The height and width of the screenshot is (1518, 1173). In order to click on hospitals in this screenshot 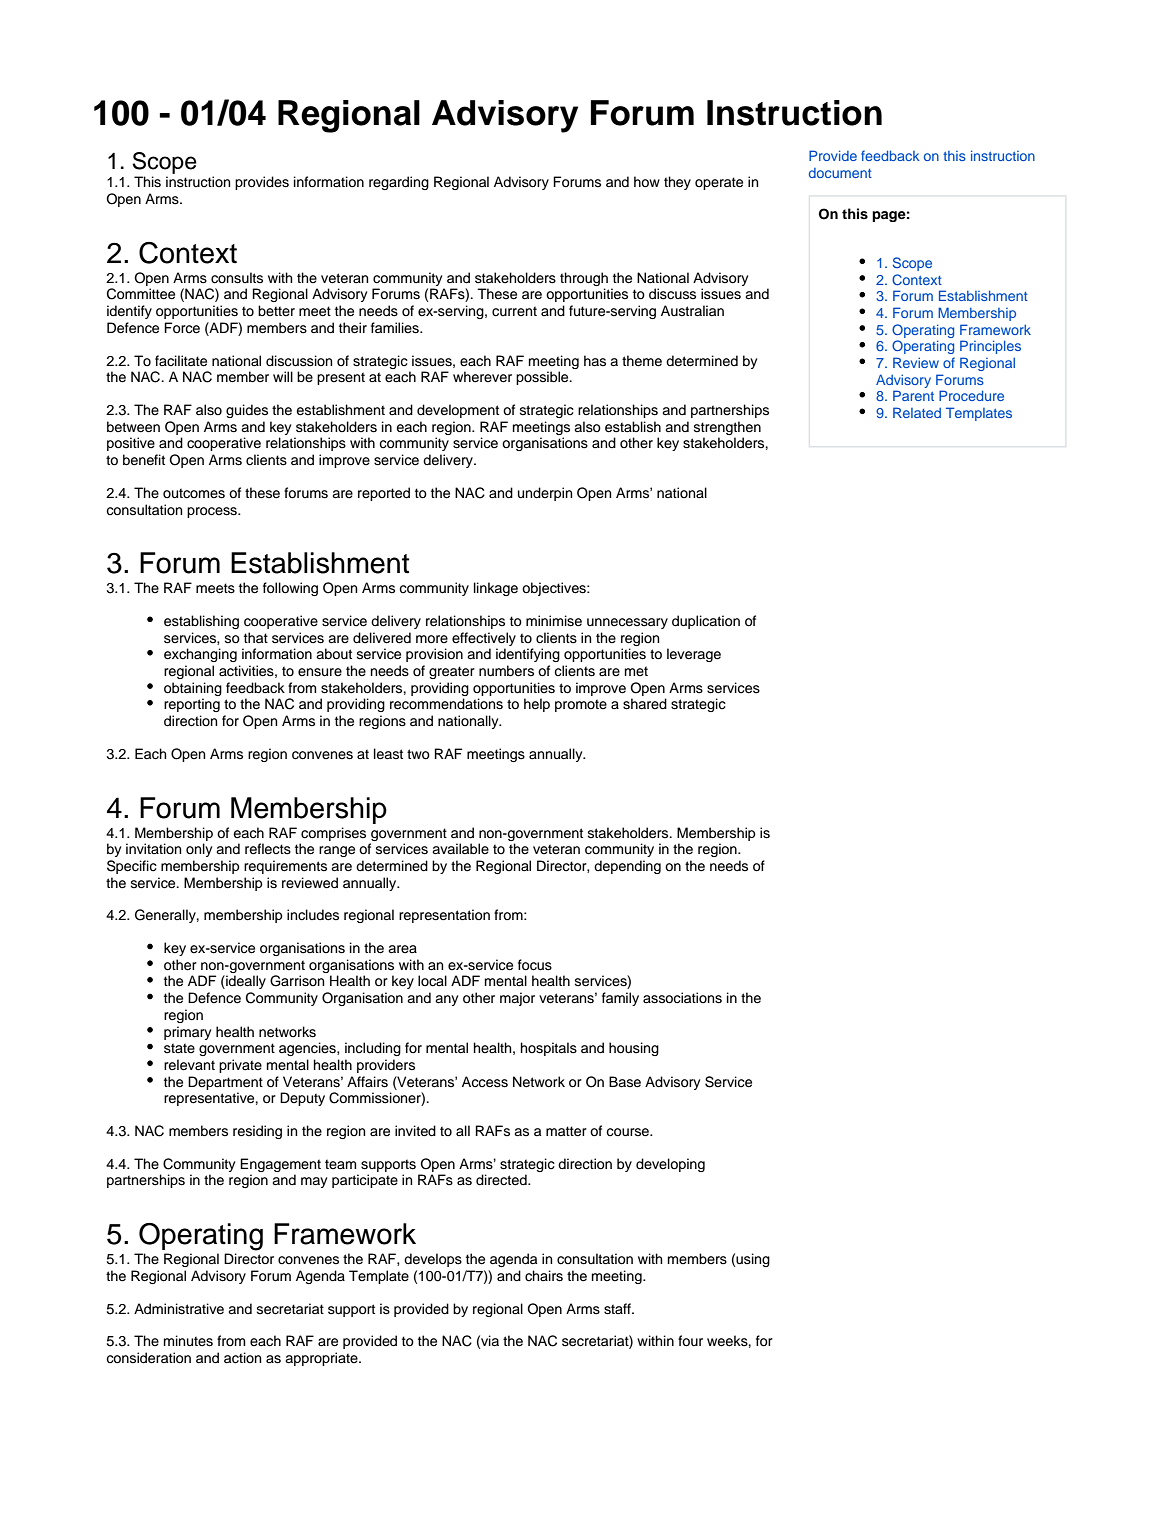, I will do `click(549, 1049)`.
